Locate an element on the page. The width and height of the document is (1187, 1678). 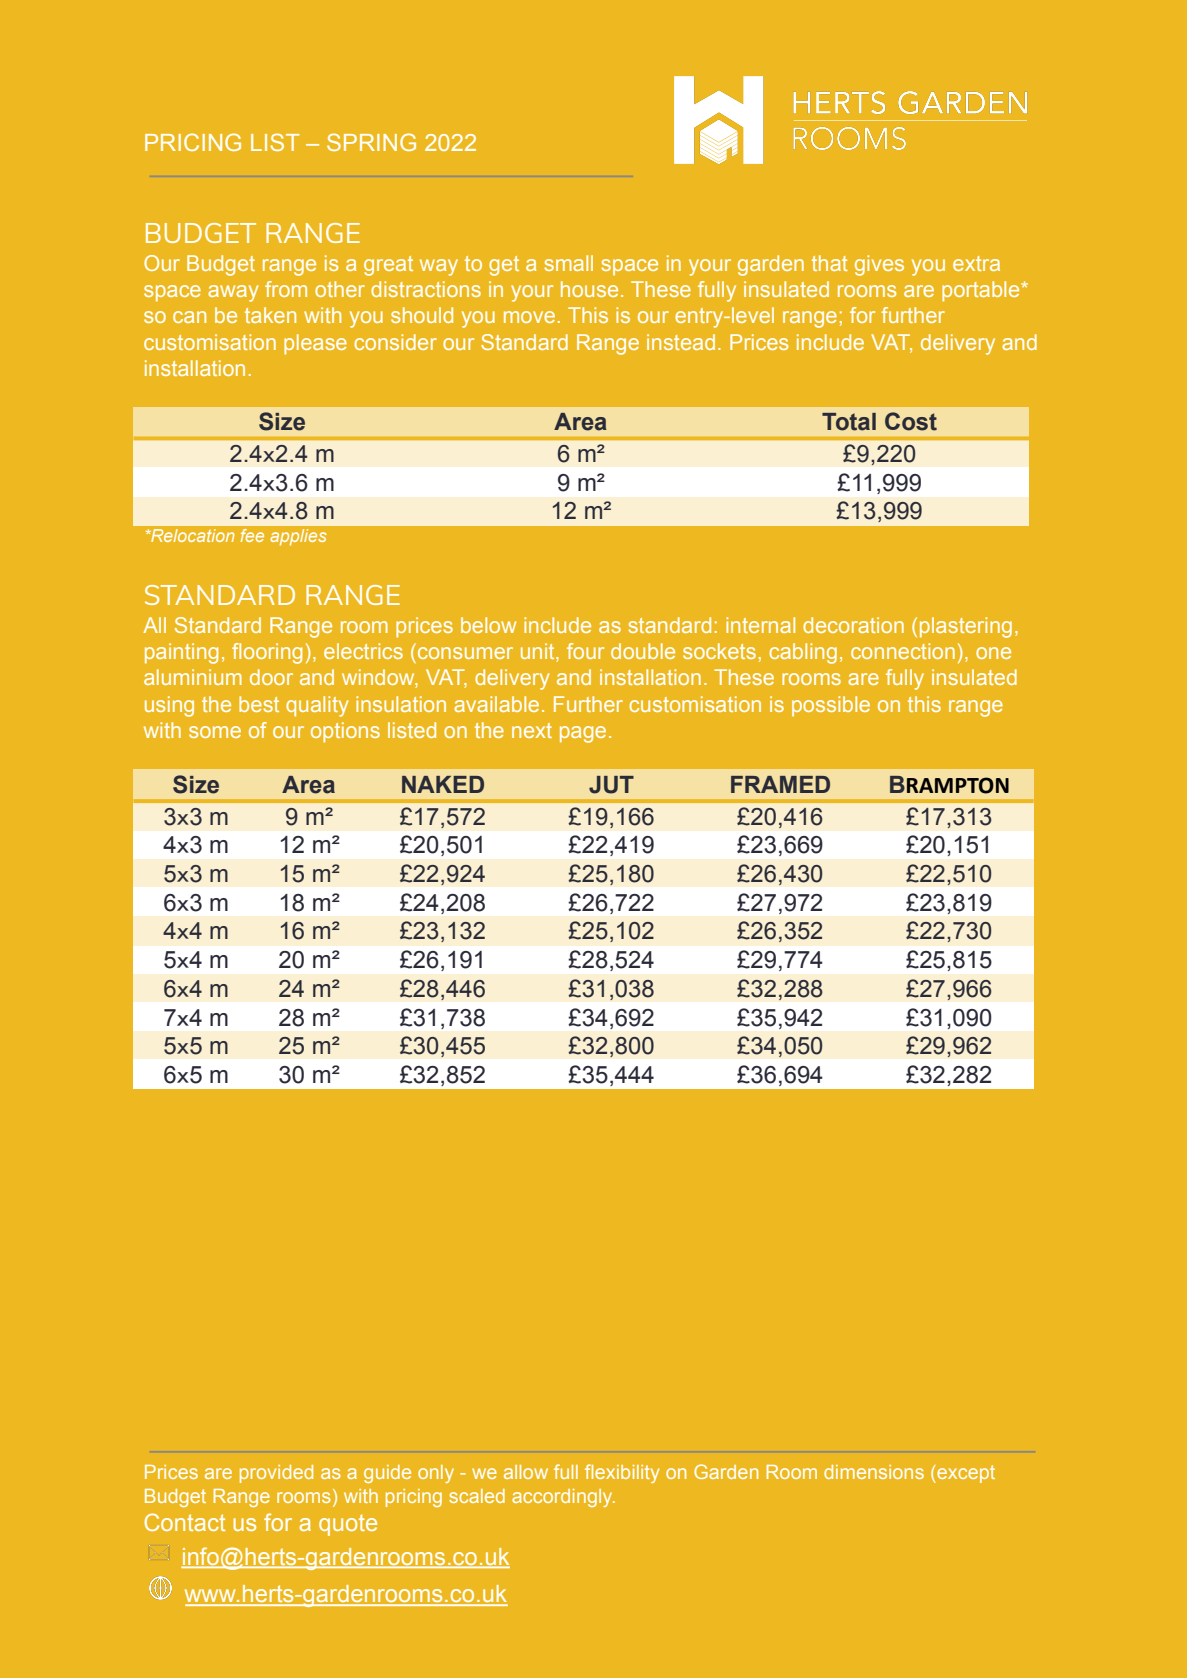
SPRING is located at coordinates (371, 142).
